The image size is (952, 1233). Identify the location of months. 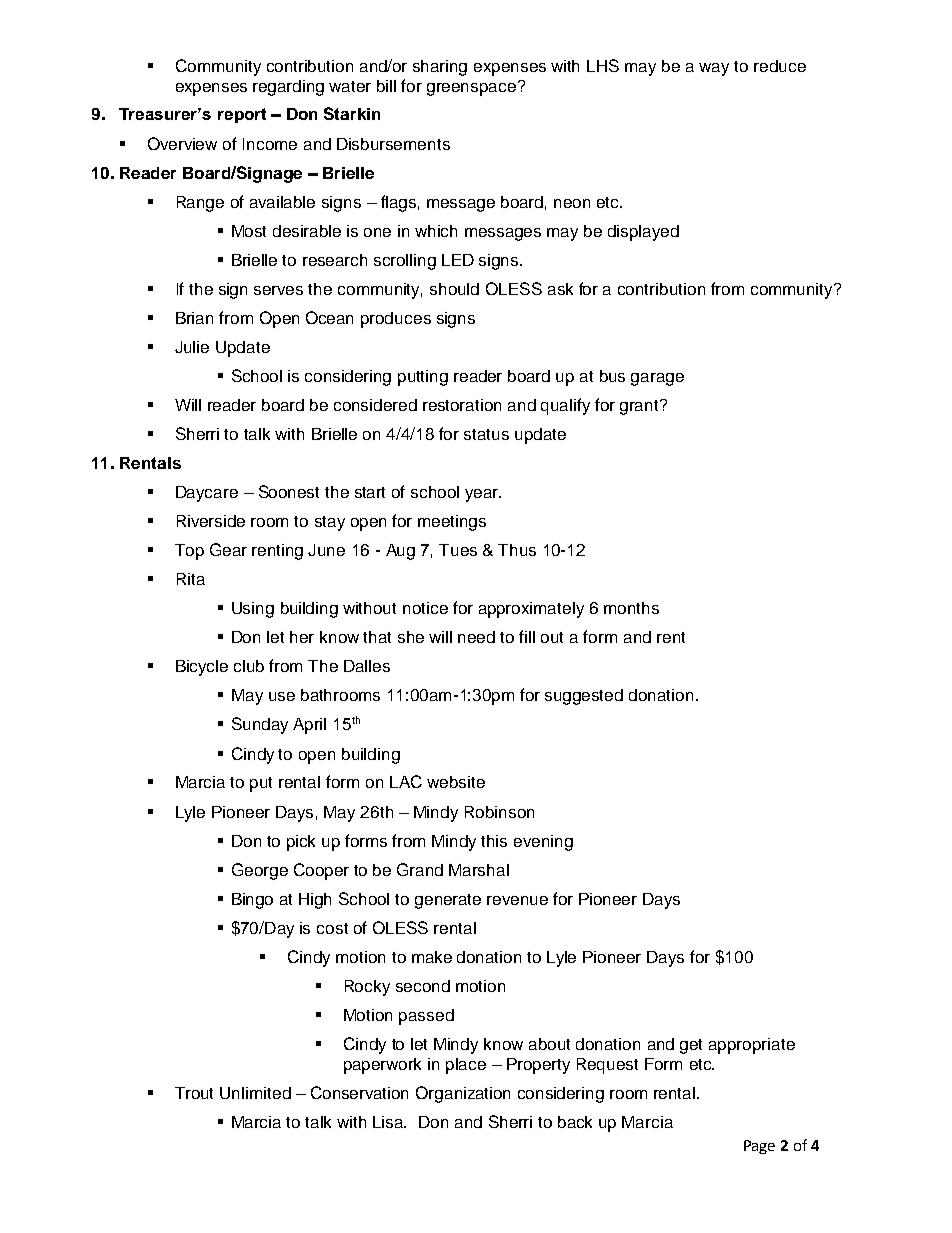
(631, 608).
